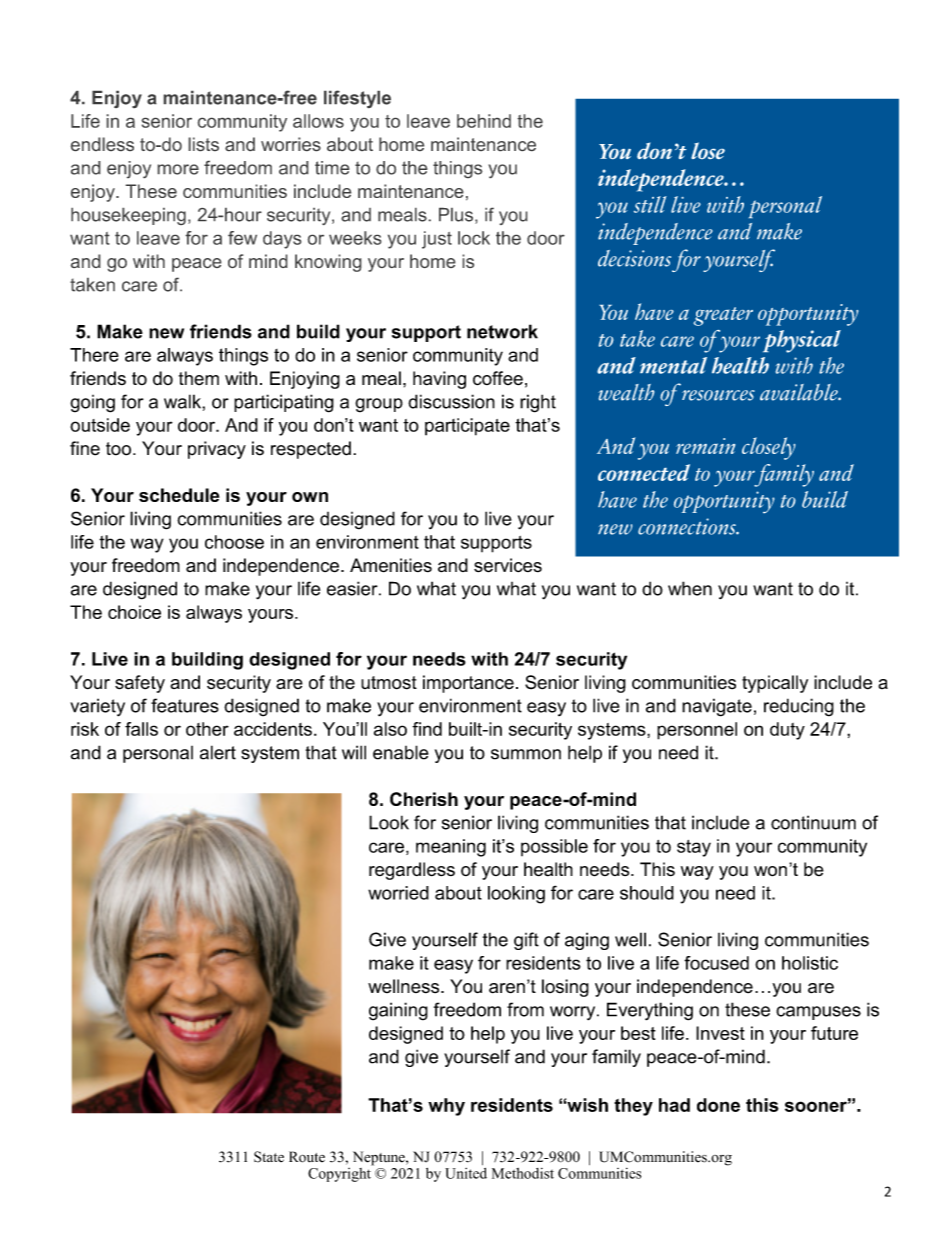 Image resolution: width=952 pixels, height=1233 pixels. Describe the element at coordinates (424, 799) in the screenshot. I see `Cherish` at that location.
